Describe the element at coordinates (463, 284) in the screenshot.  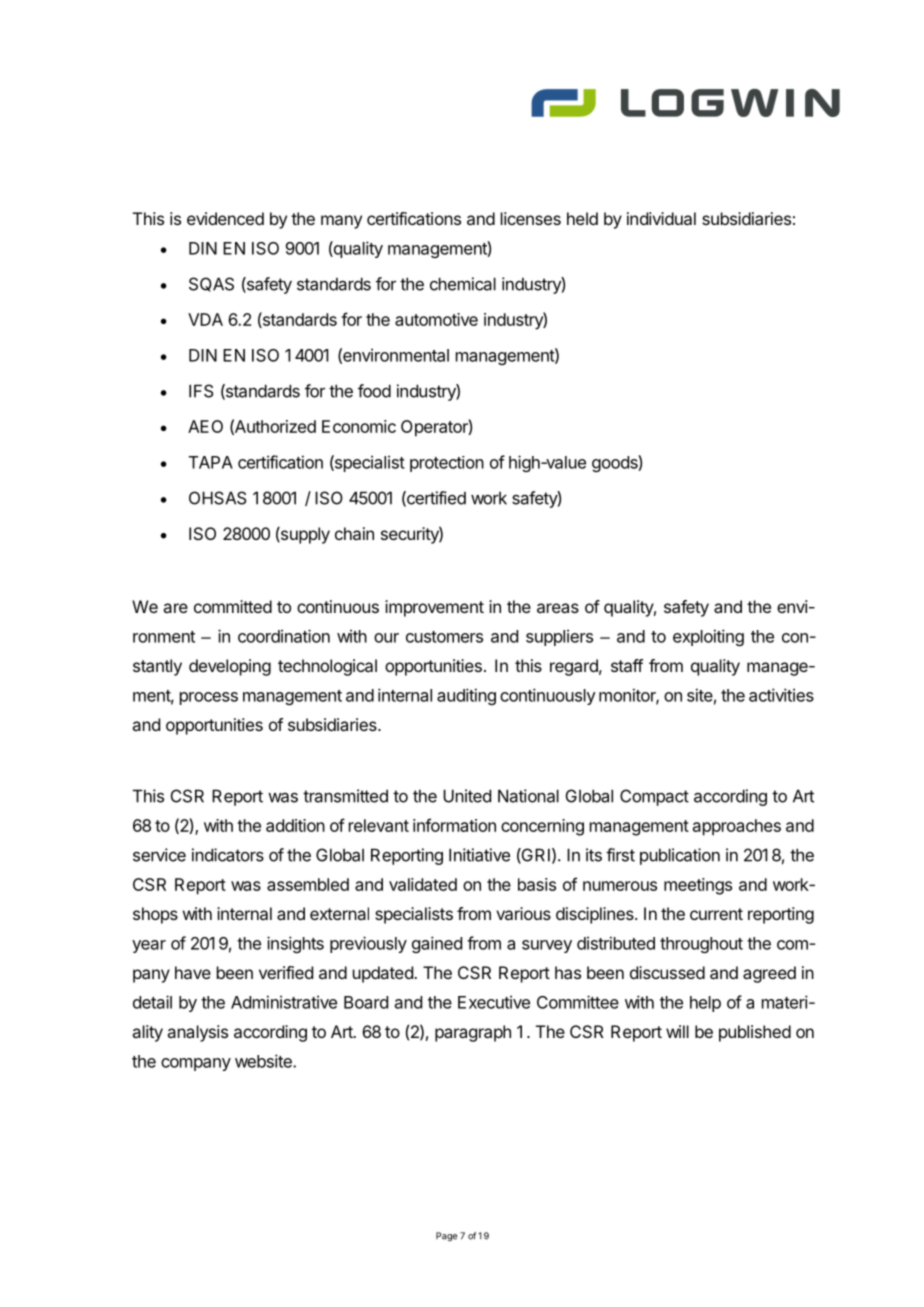
I see `chemical` at that location.
